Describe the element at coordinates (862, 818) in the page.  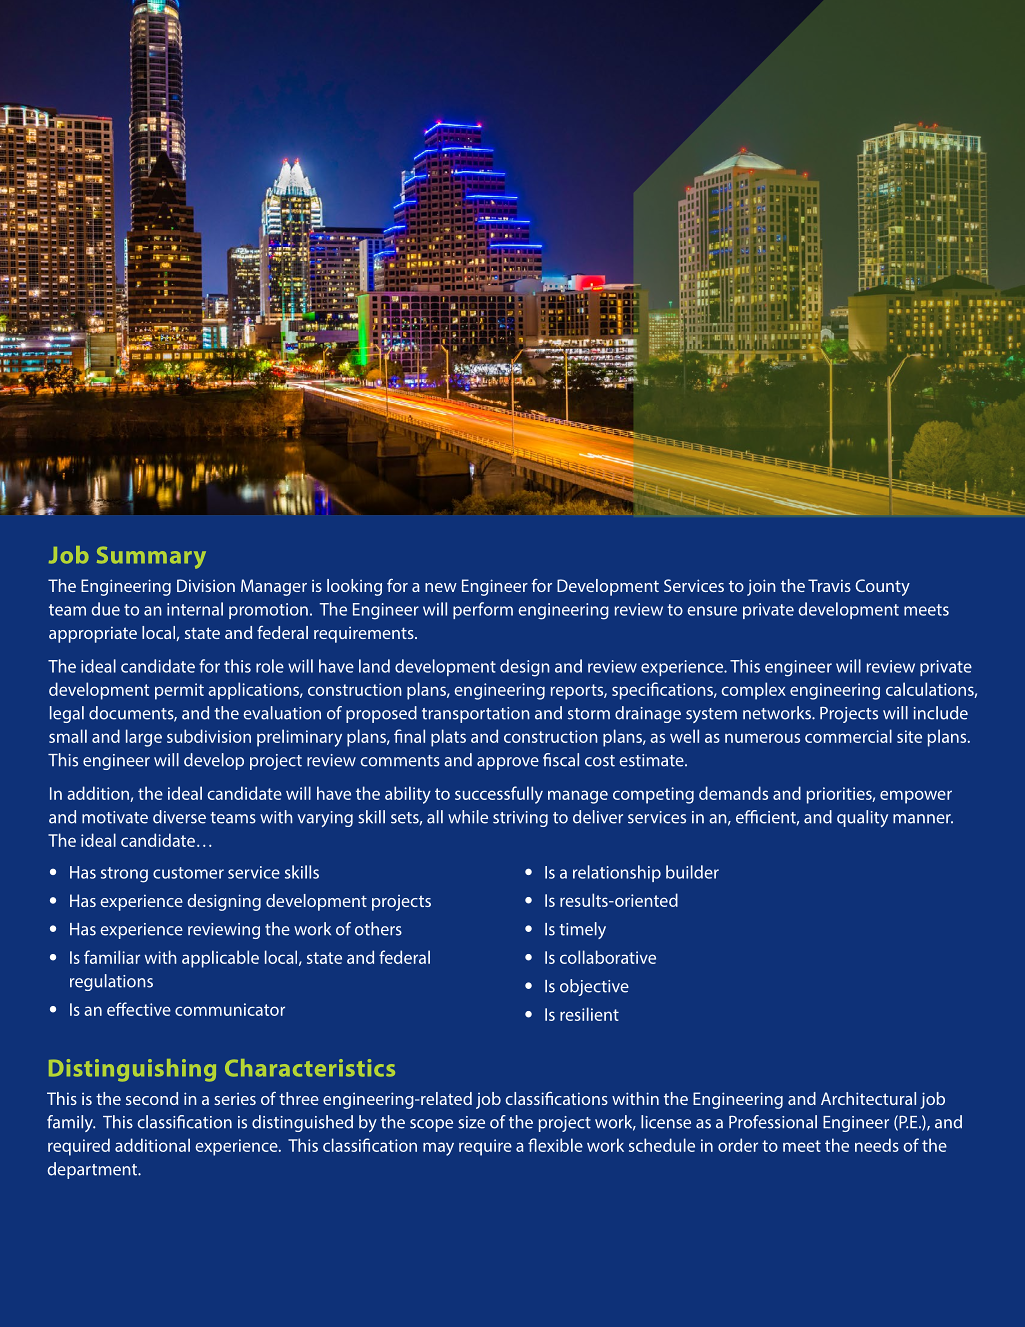
I see `quality` at that location.
